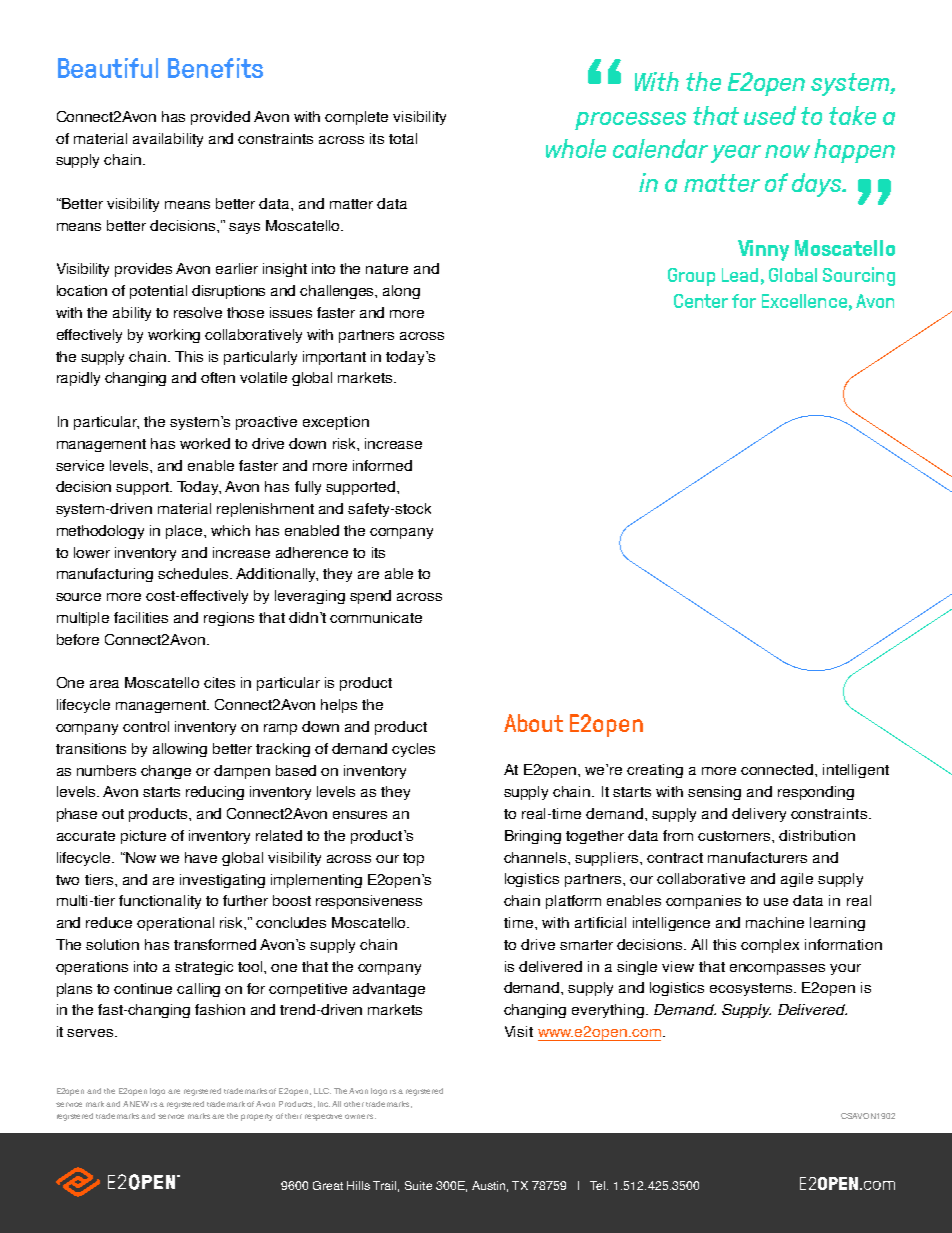 The height and width of the image is (1233, 952). I want to click on used, so click(770, 115).
